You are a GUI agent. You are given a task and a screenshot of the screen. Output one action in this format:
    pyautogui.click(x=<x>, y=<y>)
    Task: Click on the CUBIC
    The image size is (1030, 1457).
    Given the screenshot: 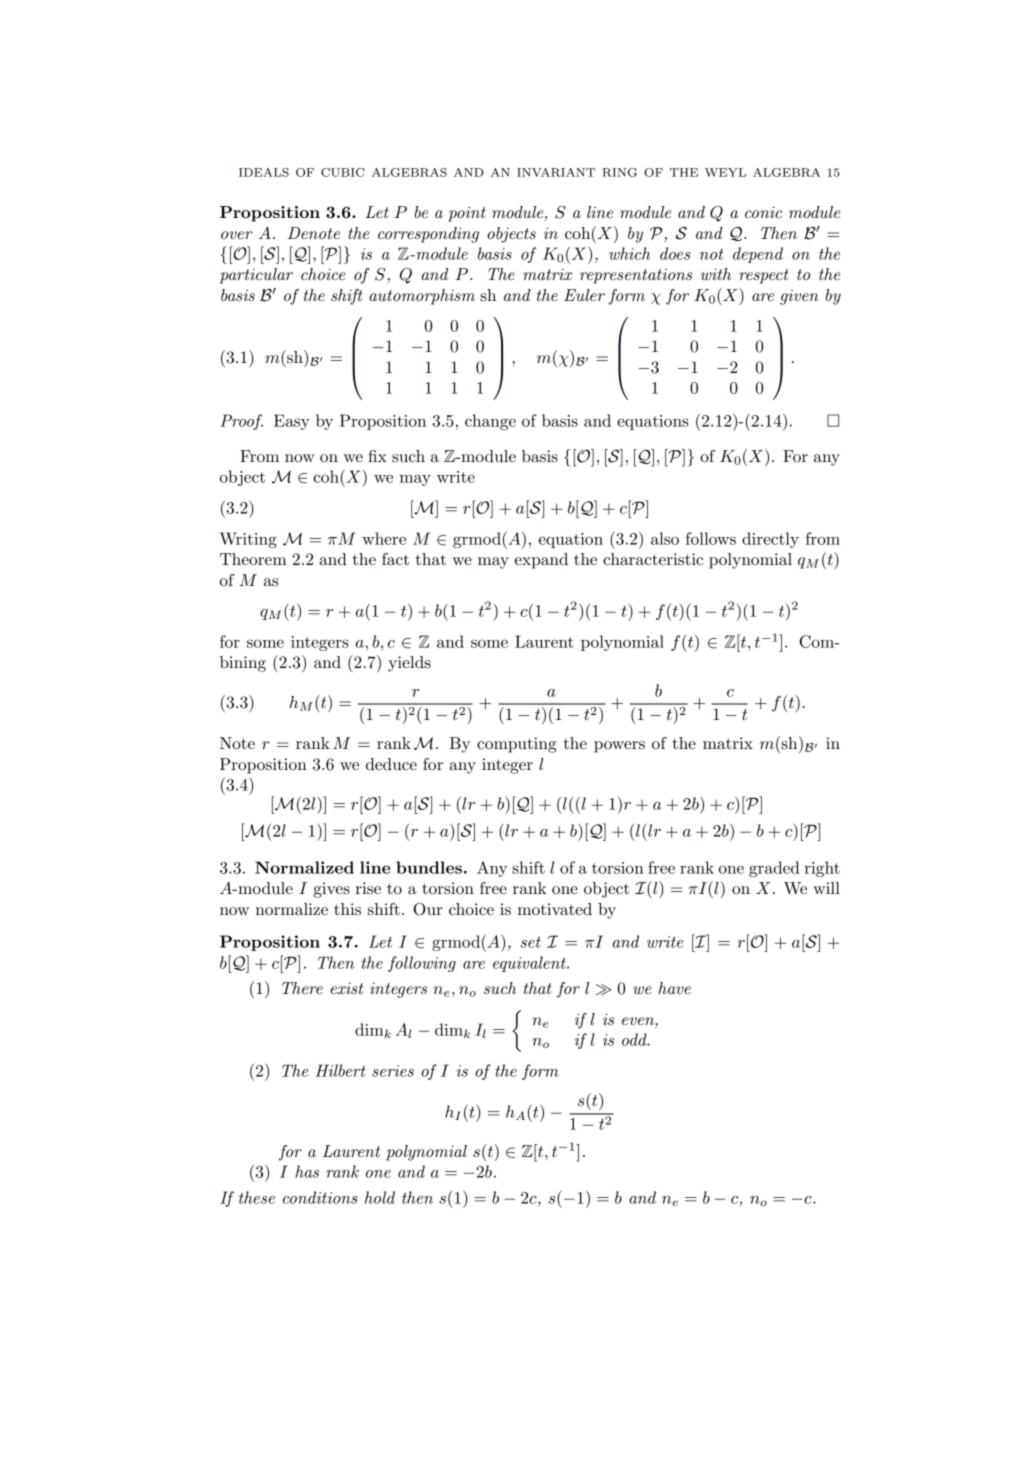 What is the action you would take?
    pyautogui.click(x=342, y=172)
